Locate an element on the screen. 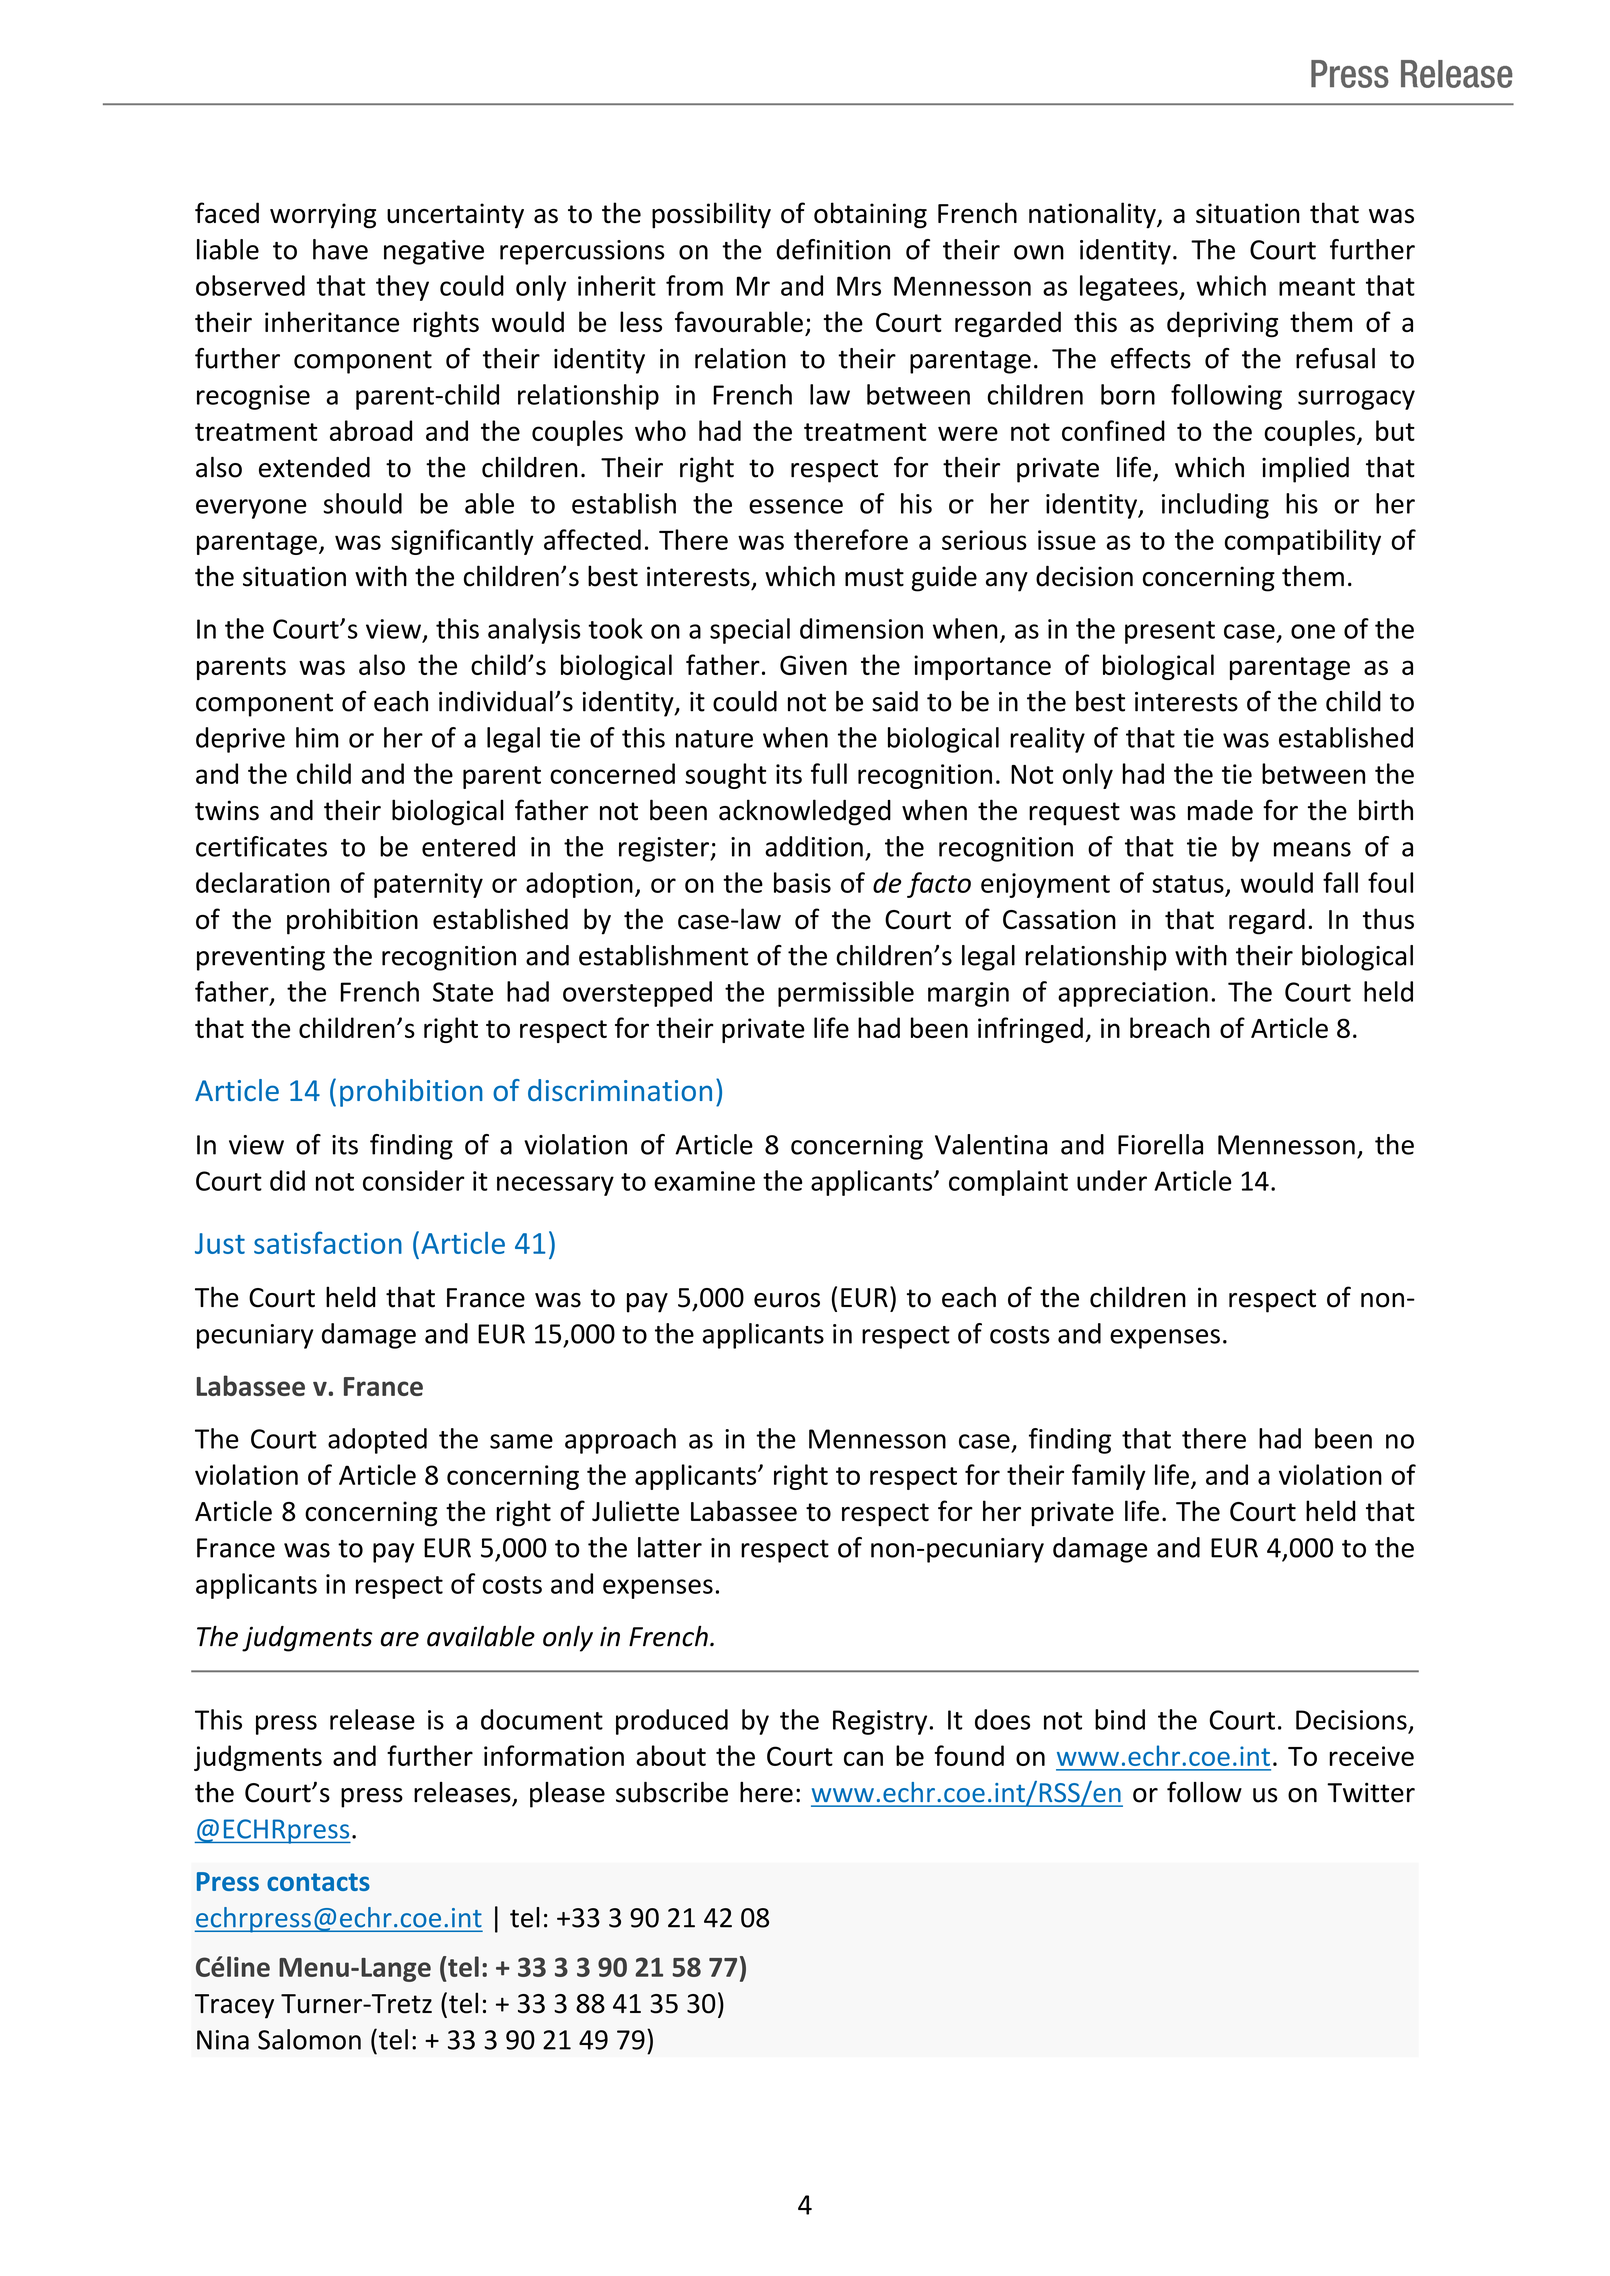 Image resolution: width=1610 pixels, height=2276 pixels. euros is located at coordinates (787, 1300).
